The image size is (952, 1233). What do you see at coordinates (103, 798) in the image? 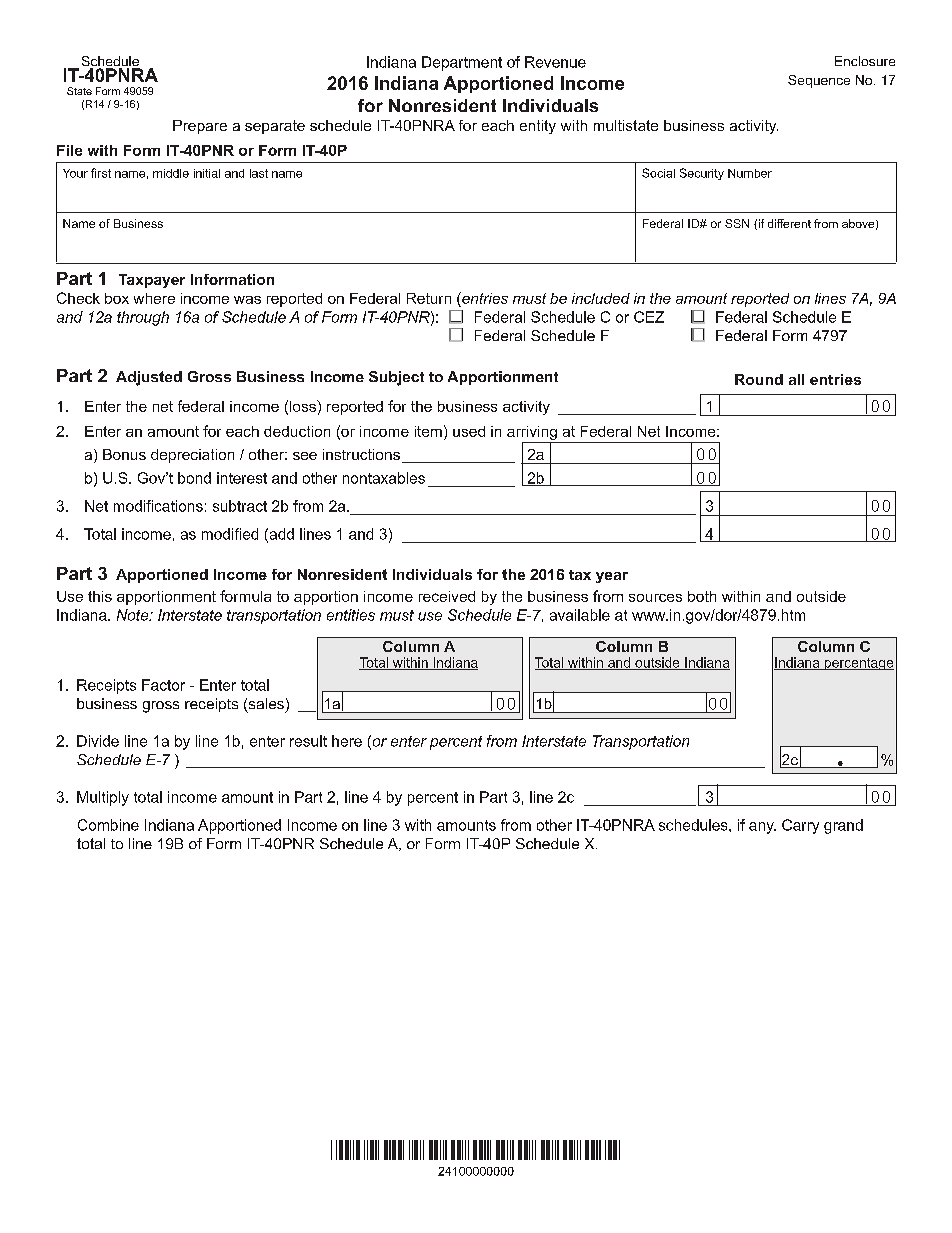
I see `Multiply` at bounding box center [103, 798].
